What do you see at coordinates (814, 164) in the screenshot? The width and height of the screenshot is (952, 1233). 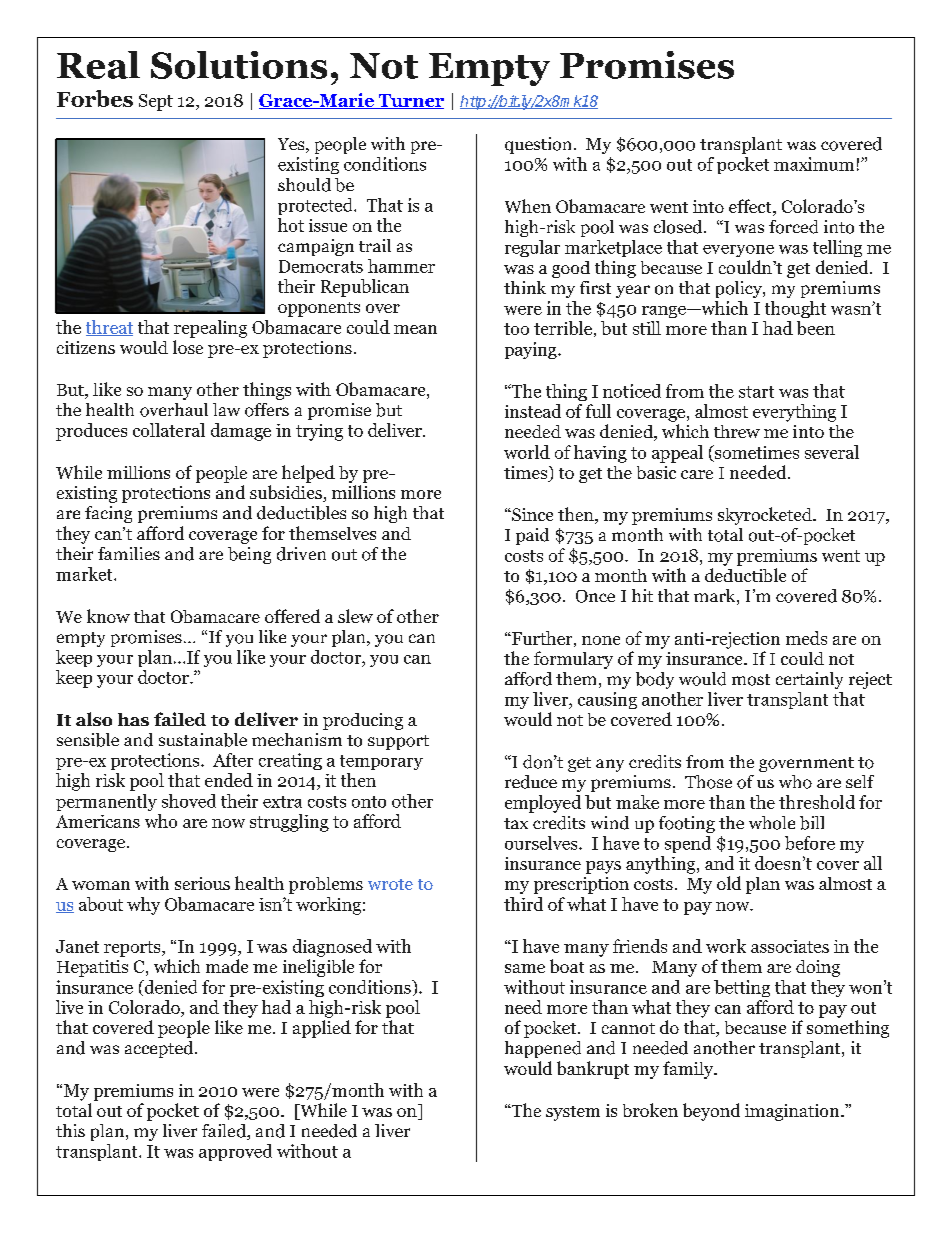 I see `maximum` at bounding box center [814, 164].
